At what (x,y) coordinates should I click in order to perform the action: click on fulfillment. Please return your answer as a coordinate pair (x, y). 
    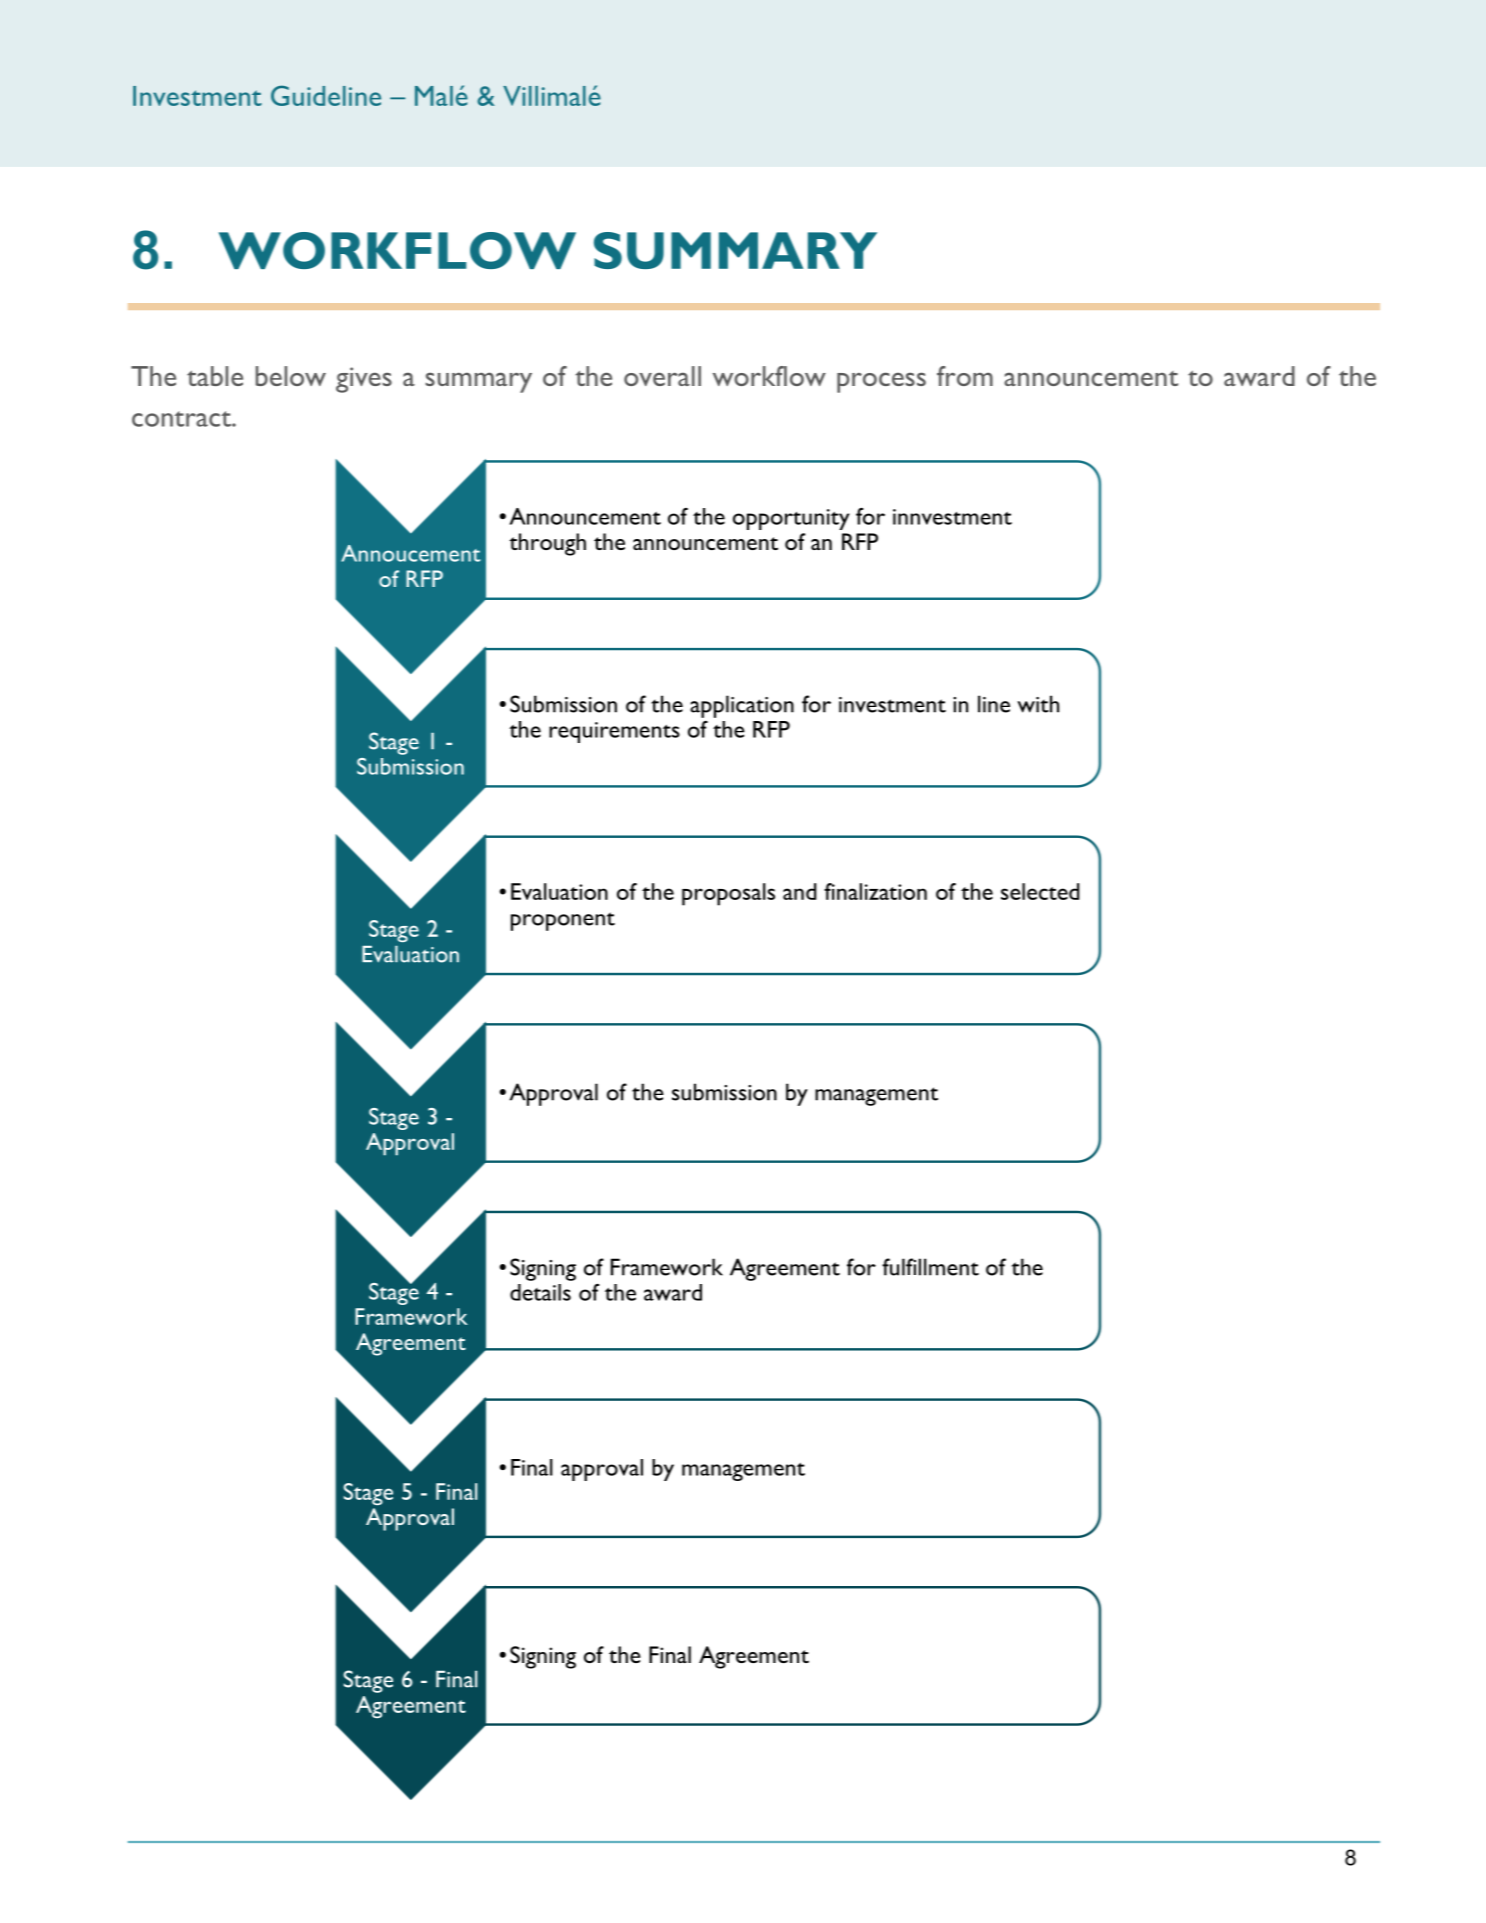
    Looking at the image, I should click on (930, 1267).
